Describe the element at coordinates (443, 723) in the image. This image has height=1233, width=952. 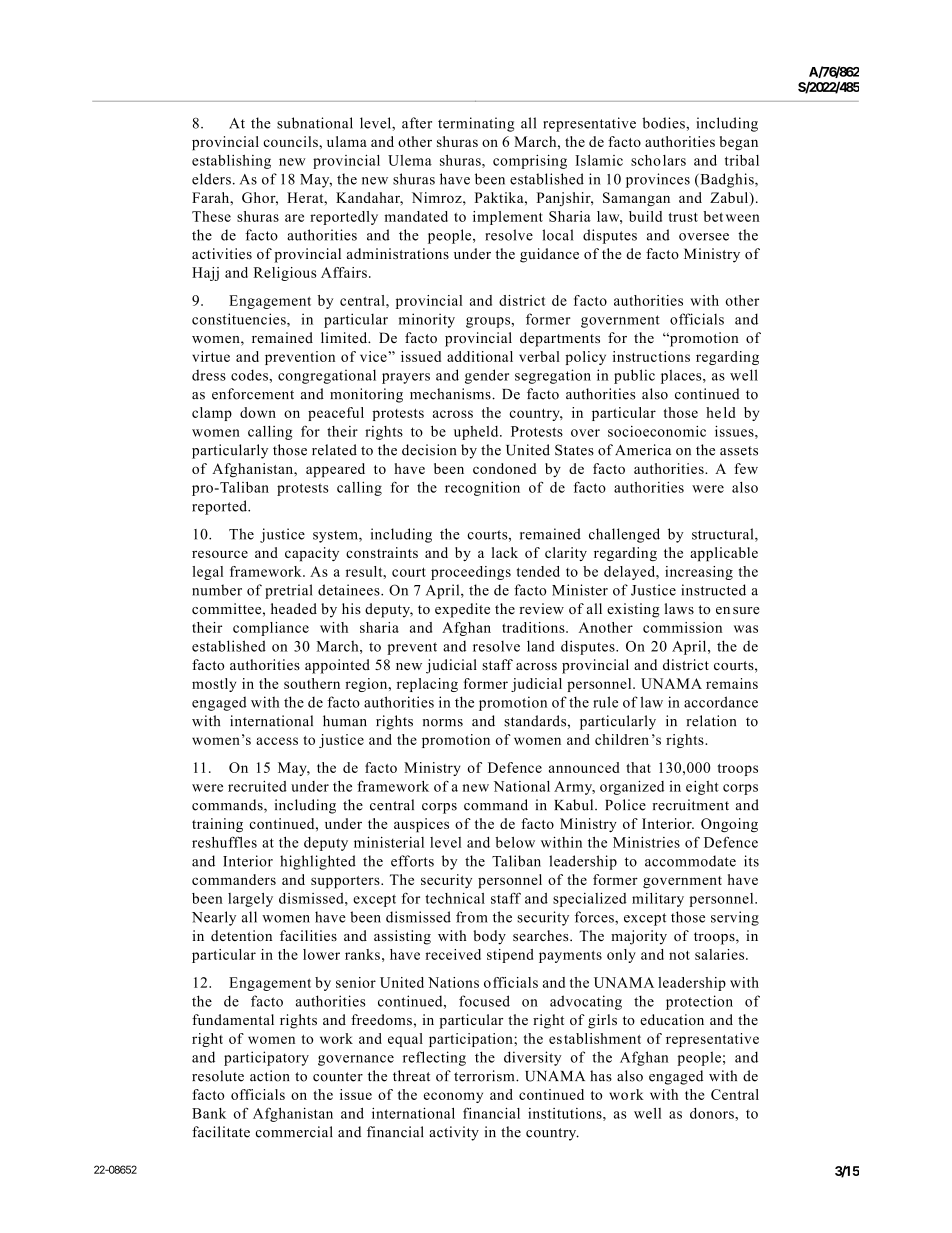
I see `norms` at that location.
